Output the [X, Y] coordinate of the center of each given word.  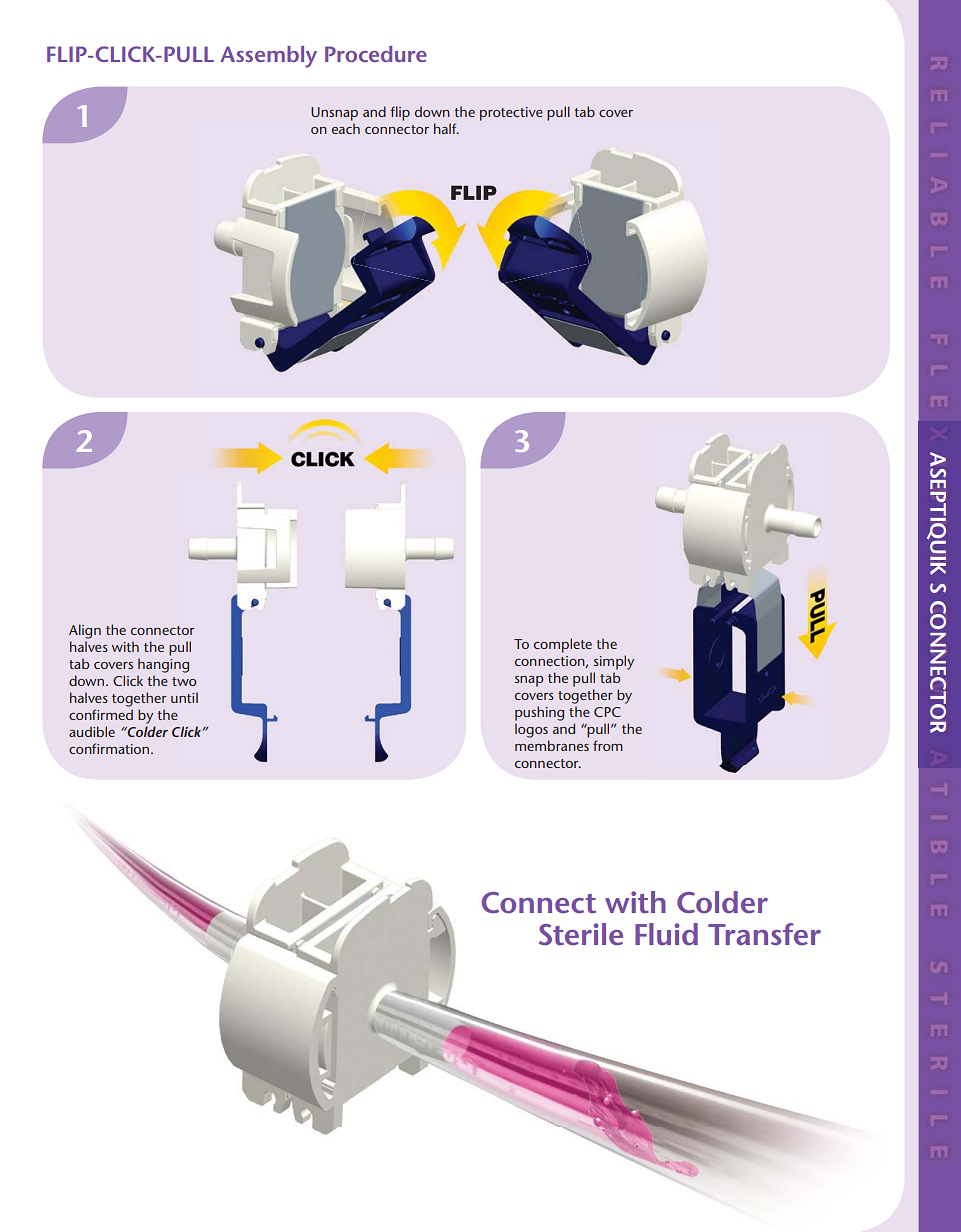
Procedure [376, 54]
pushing [539, 713]
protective [511, 114]
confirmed [101, 714]
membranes [552, 745]
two [184, 681]
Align [85, 631]
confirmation [110, 748]
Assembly [268, 57]
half [446, 128]
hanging [163, 665]
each [346, 128]
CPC [607, 712]
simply [614, 662]
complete [563, 645]
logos [531, 730]
